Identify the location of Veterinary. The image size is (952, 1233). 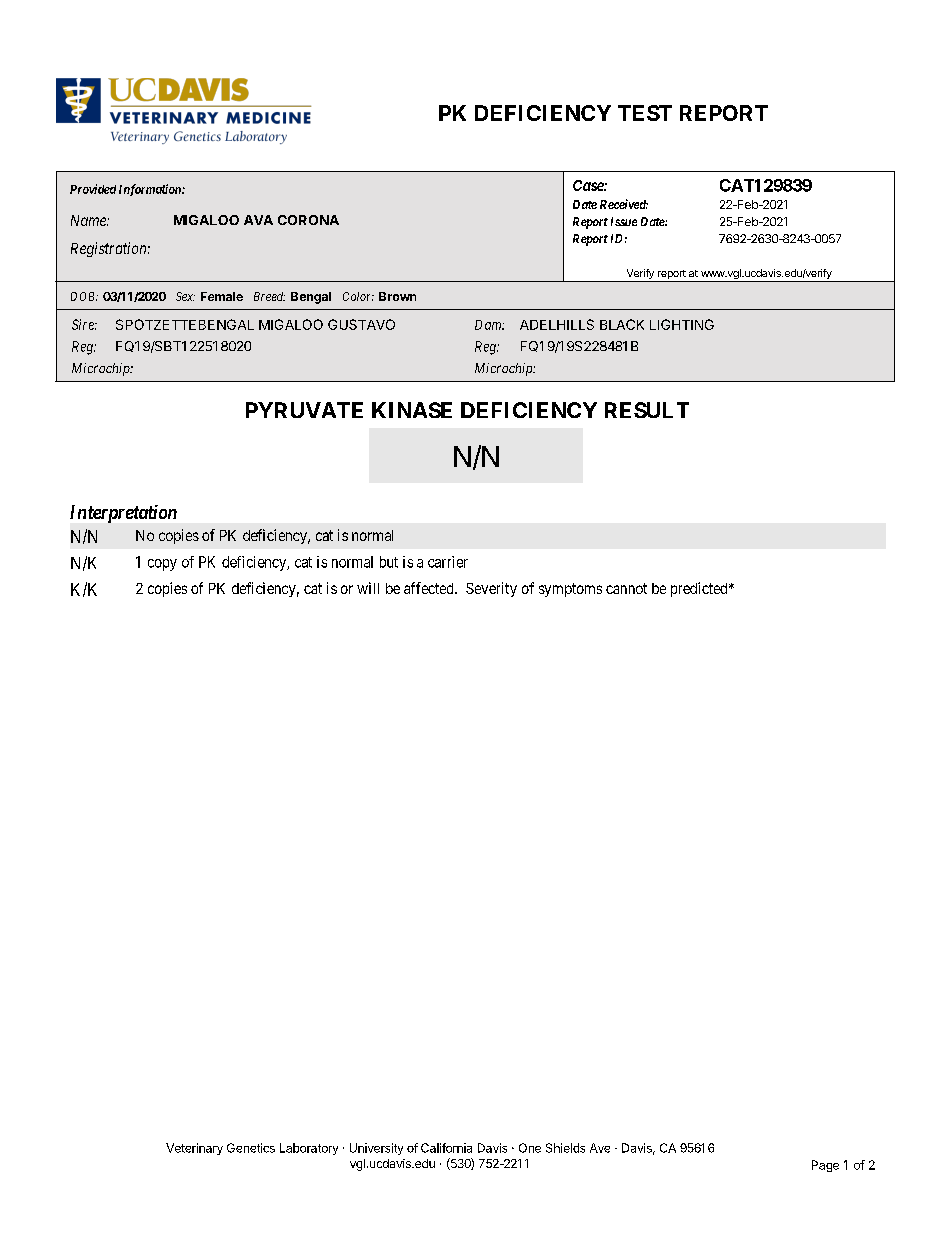
(194, 1149).
